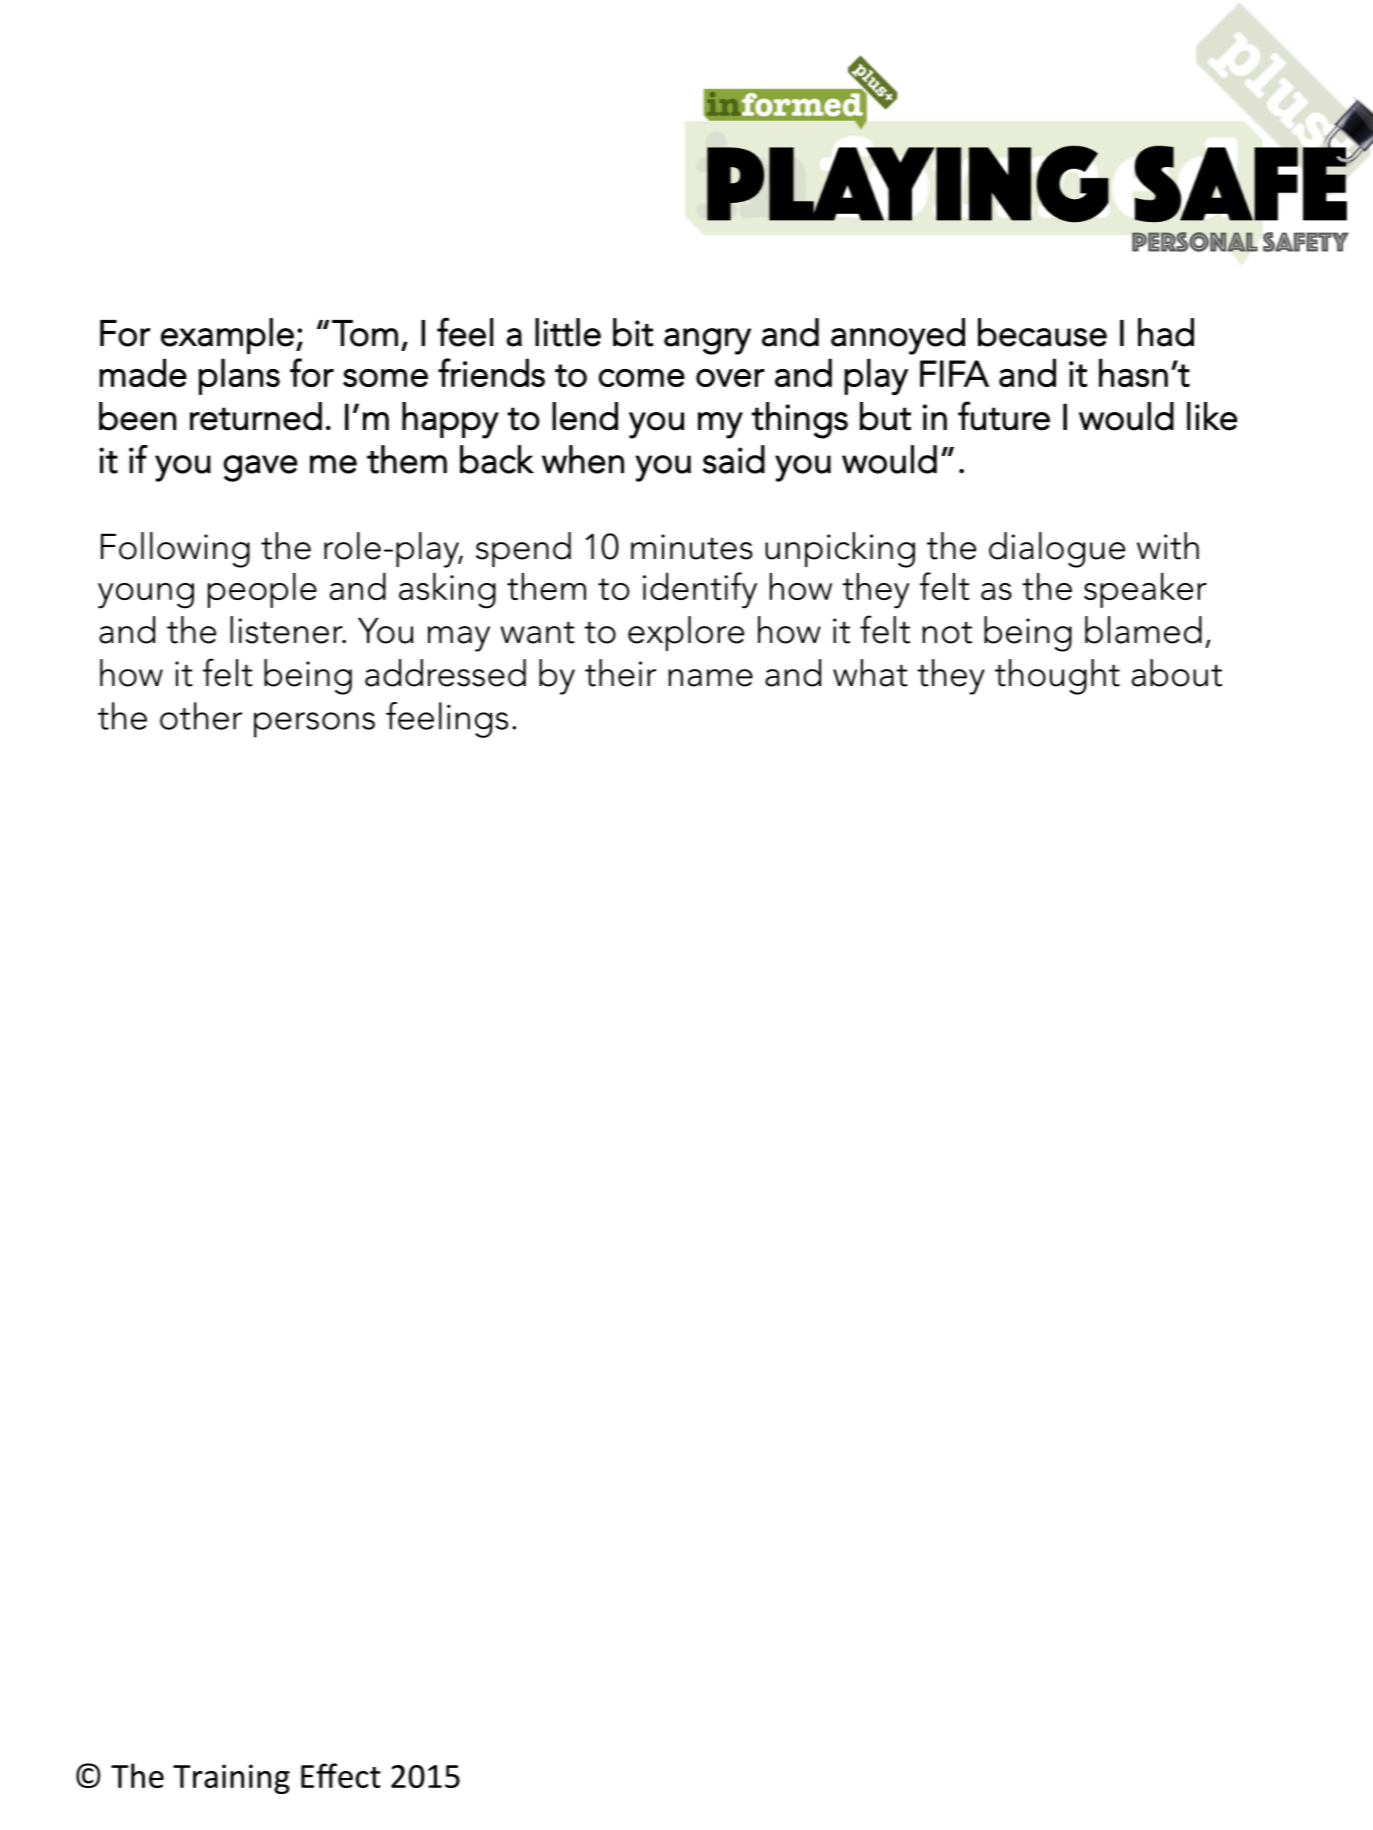  Describe the element at coordinates (692, 547) in the screenshot. I see `minutes` at that location.
